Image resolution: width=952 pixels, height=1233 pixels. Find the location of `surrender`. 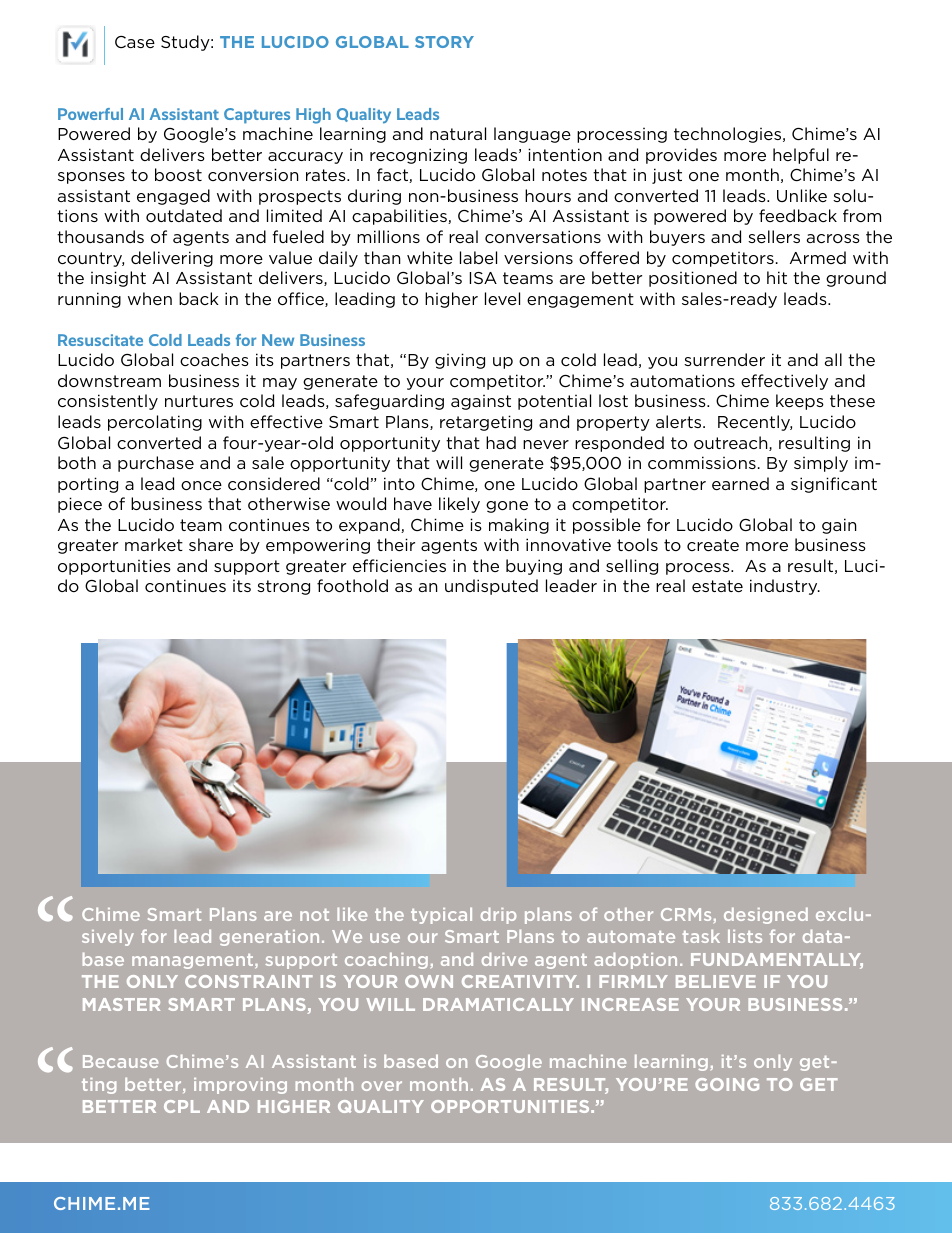

surrender is located at coordinates (724, 359).
